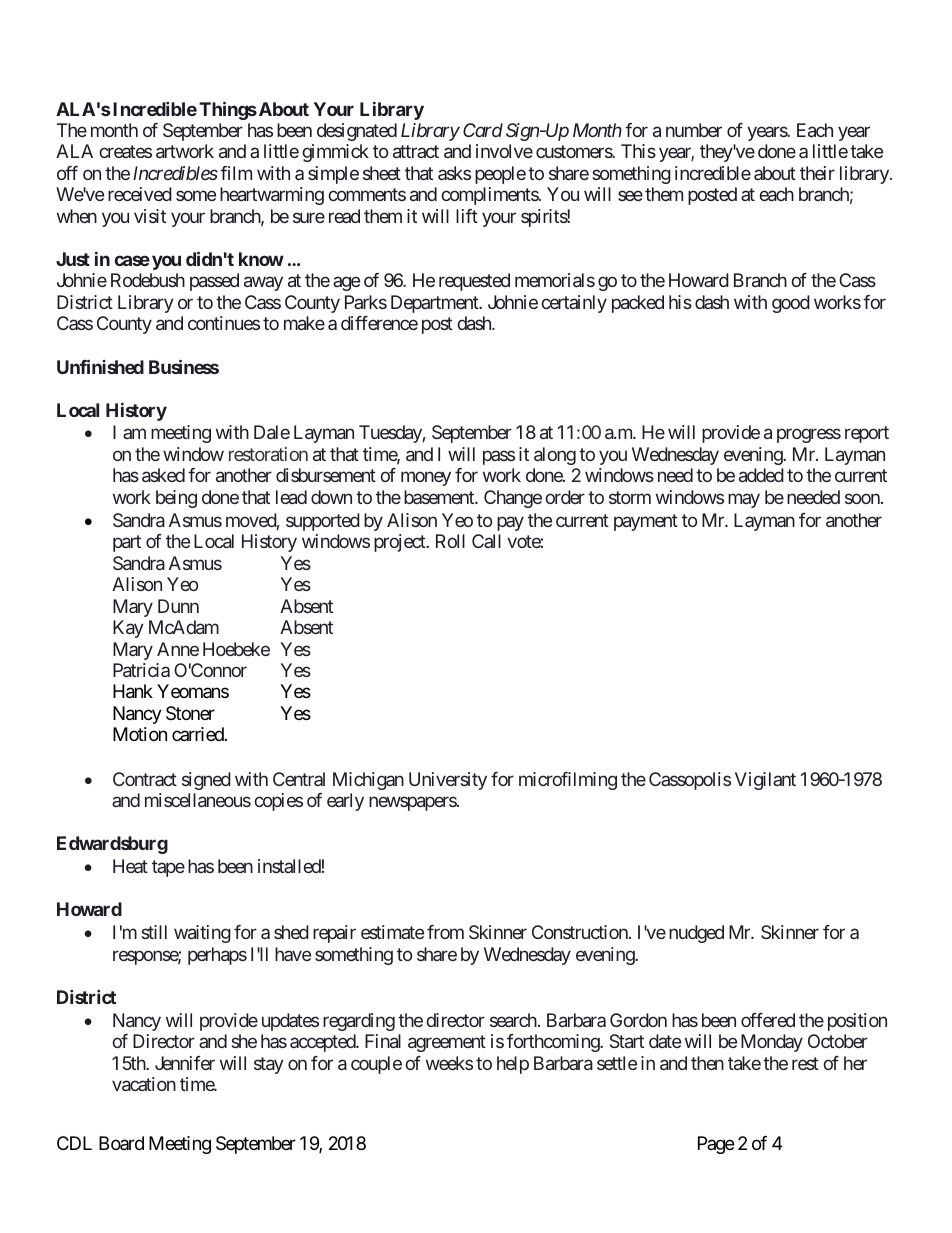  Describe the element at coordinates (144, 1084) in the screenshot. I see `vacation` at that location.
